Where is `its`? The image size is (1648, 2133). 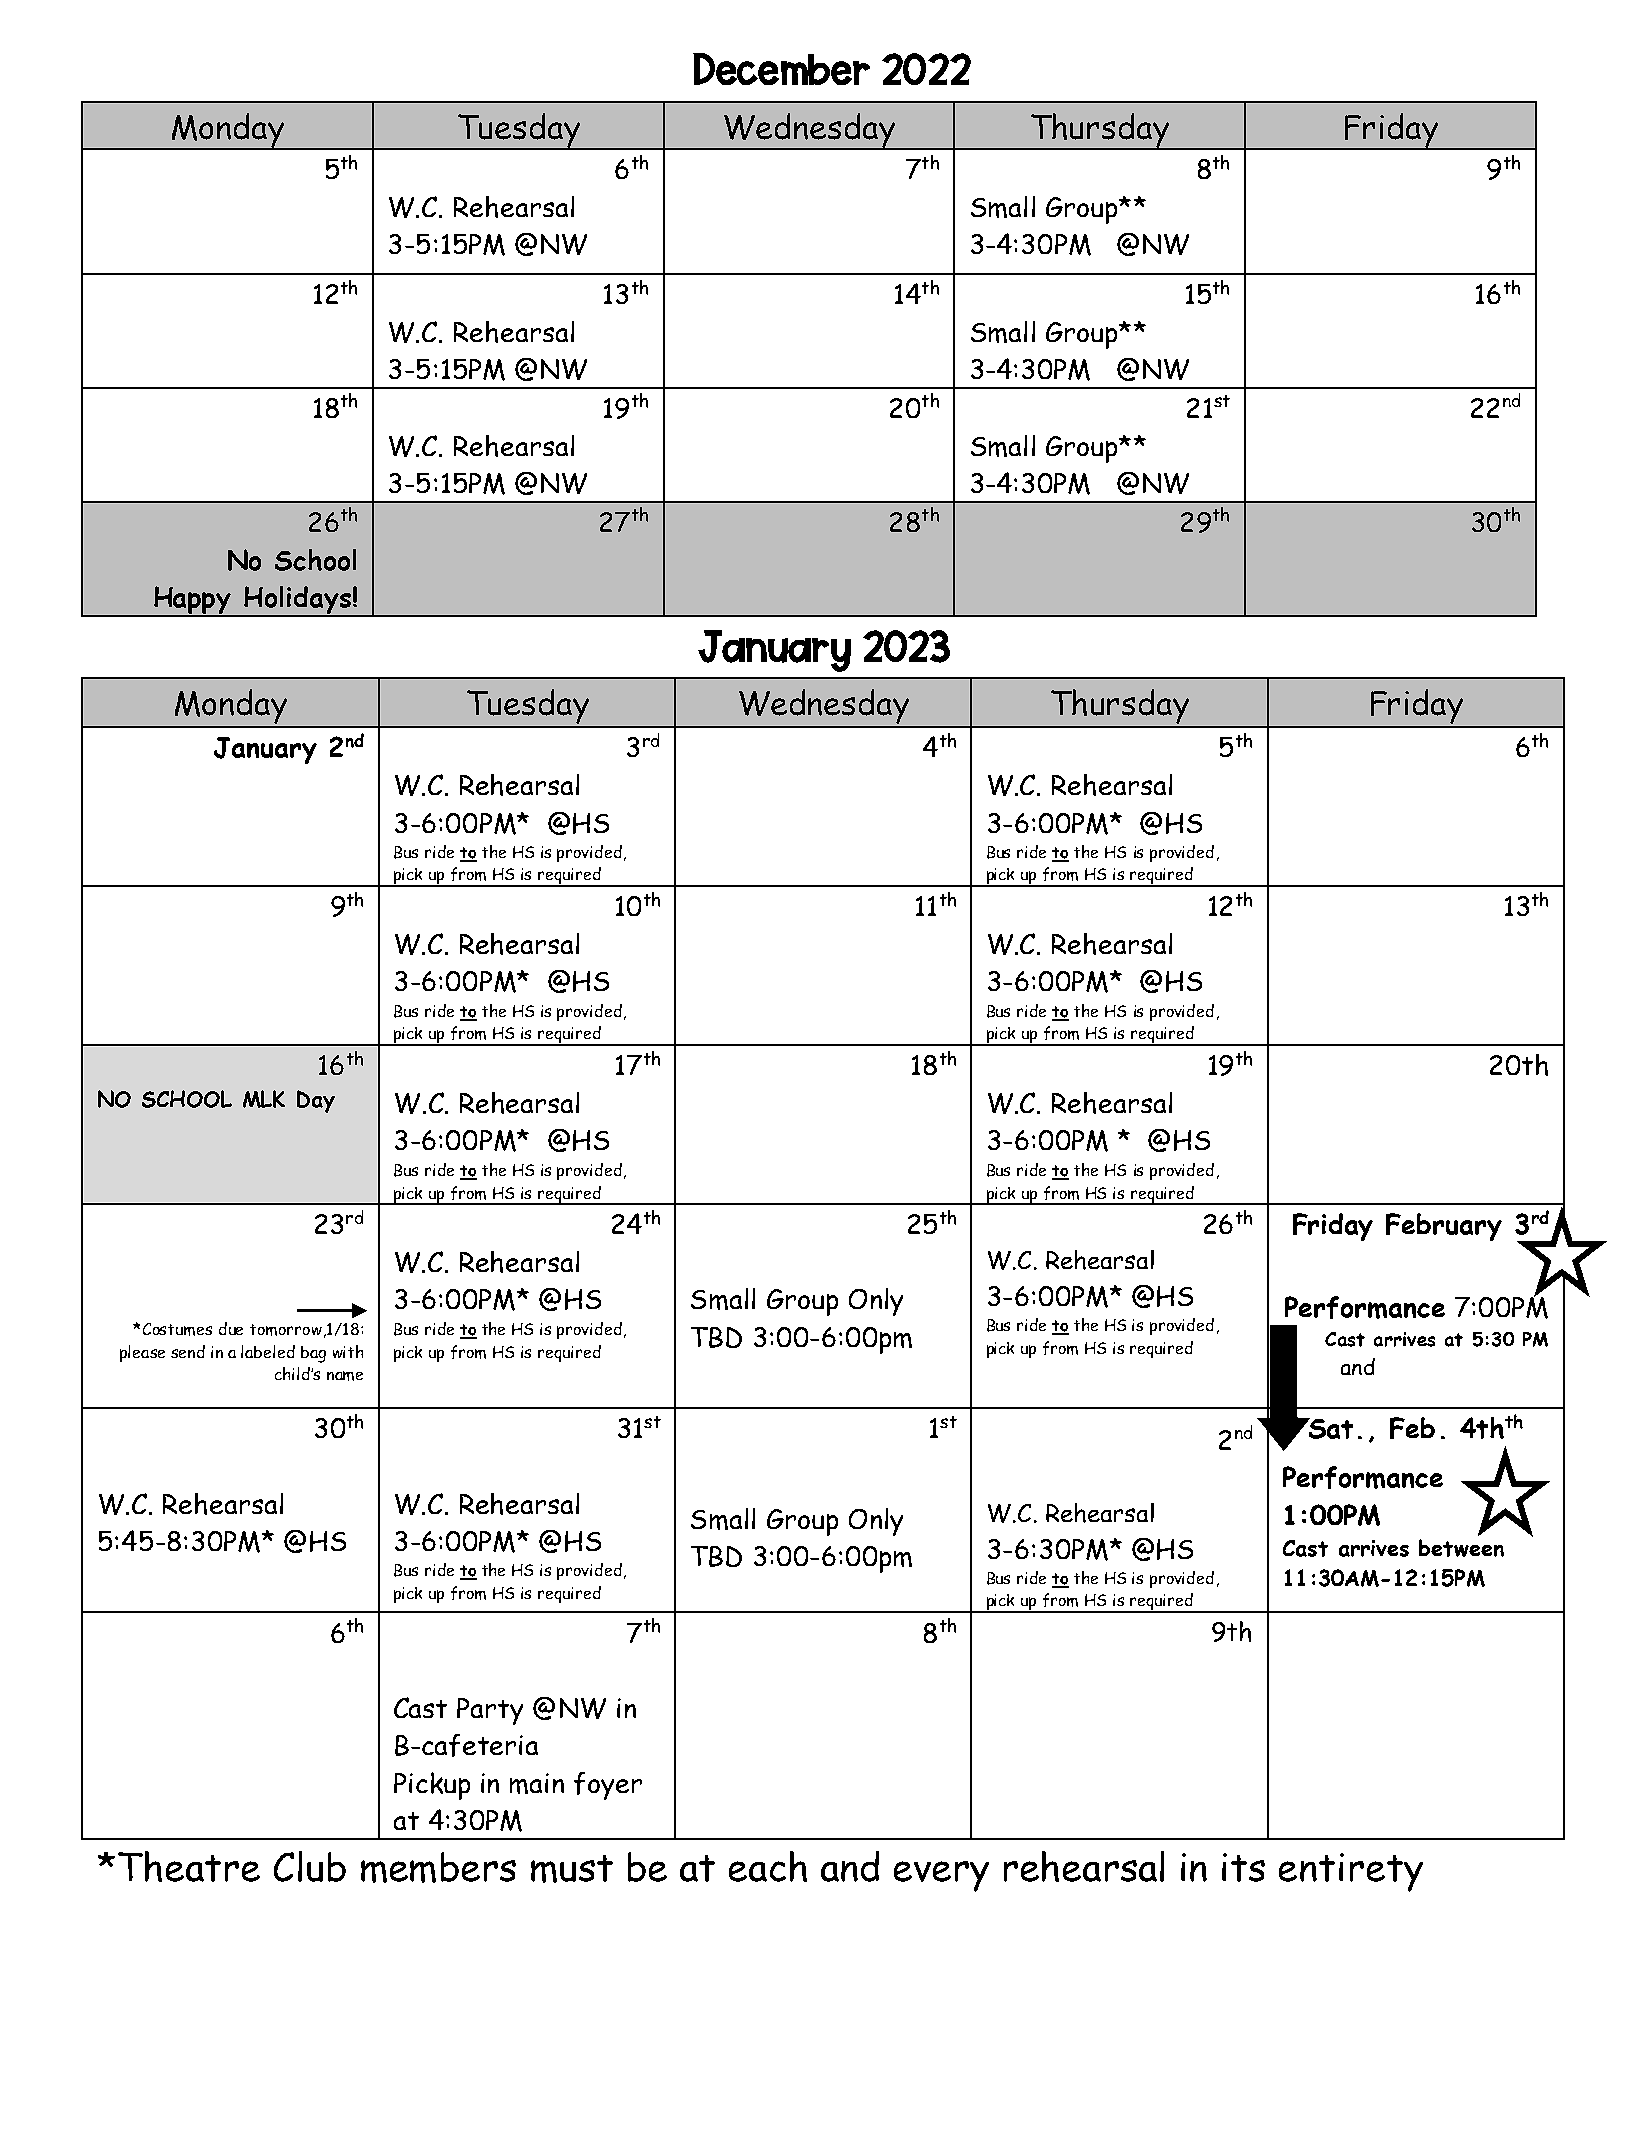
its is located at coordinates (1243, 1867).
